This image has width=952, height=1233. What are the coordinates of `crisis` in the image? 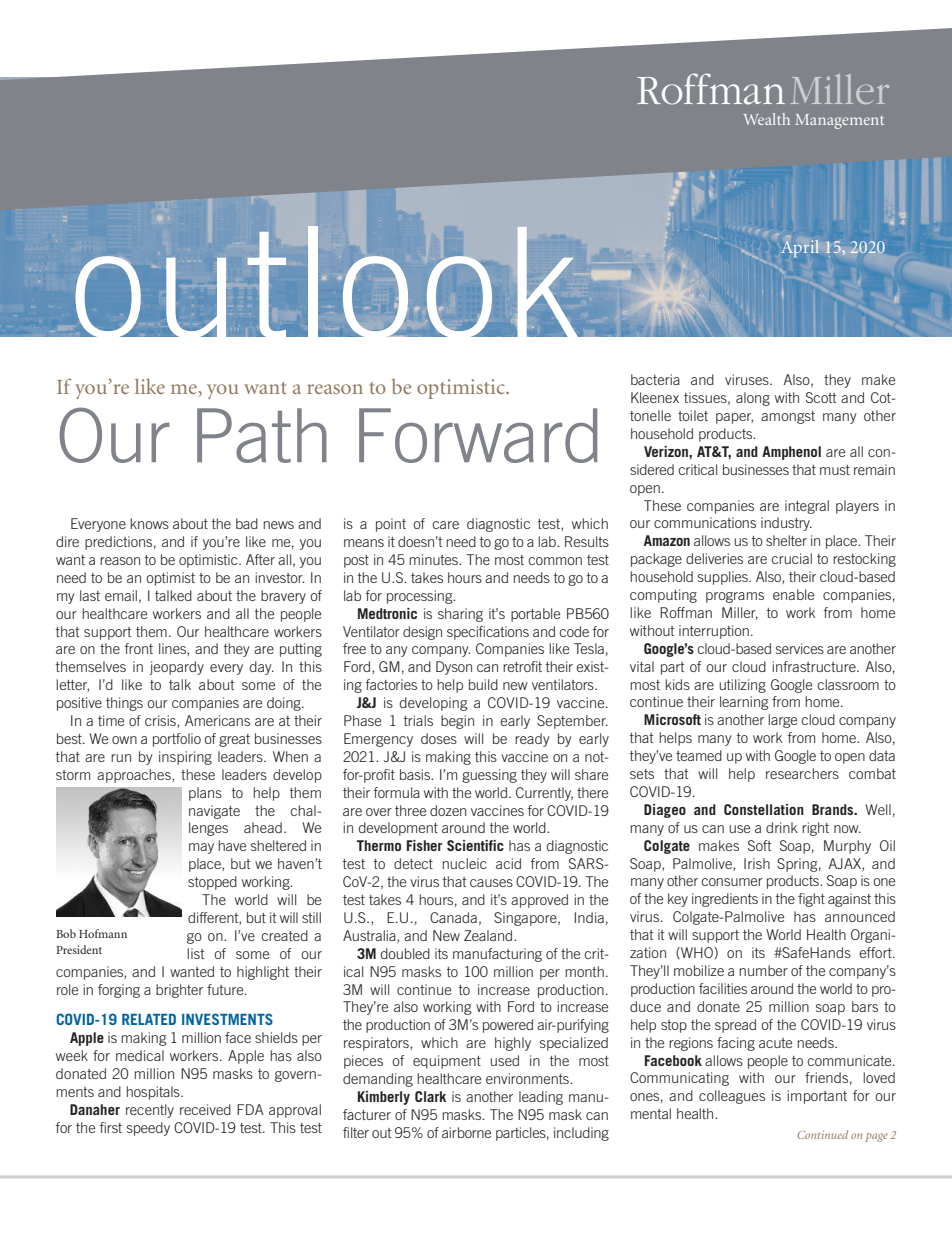 It's located at (161, 721).
